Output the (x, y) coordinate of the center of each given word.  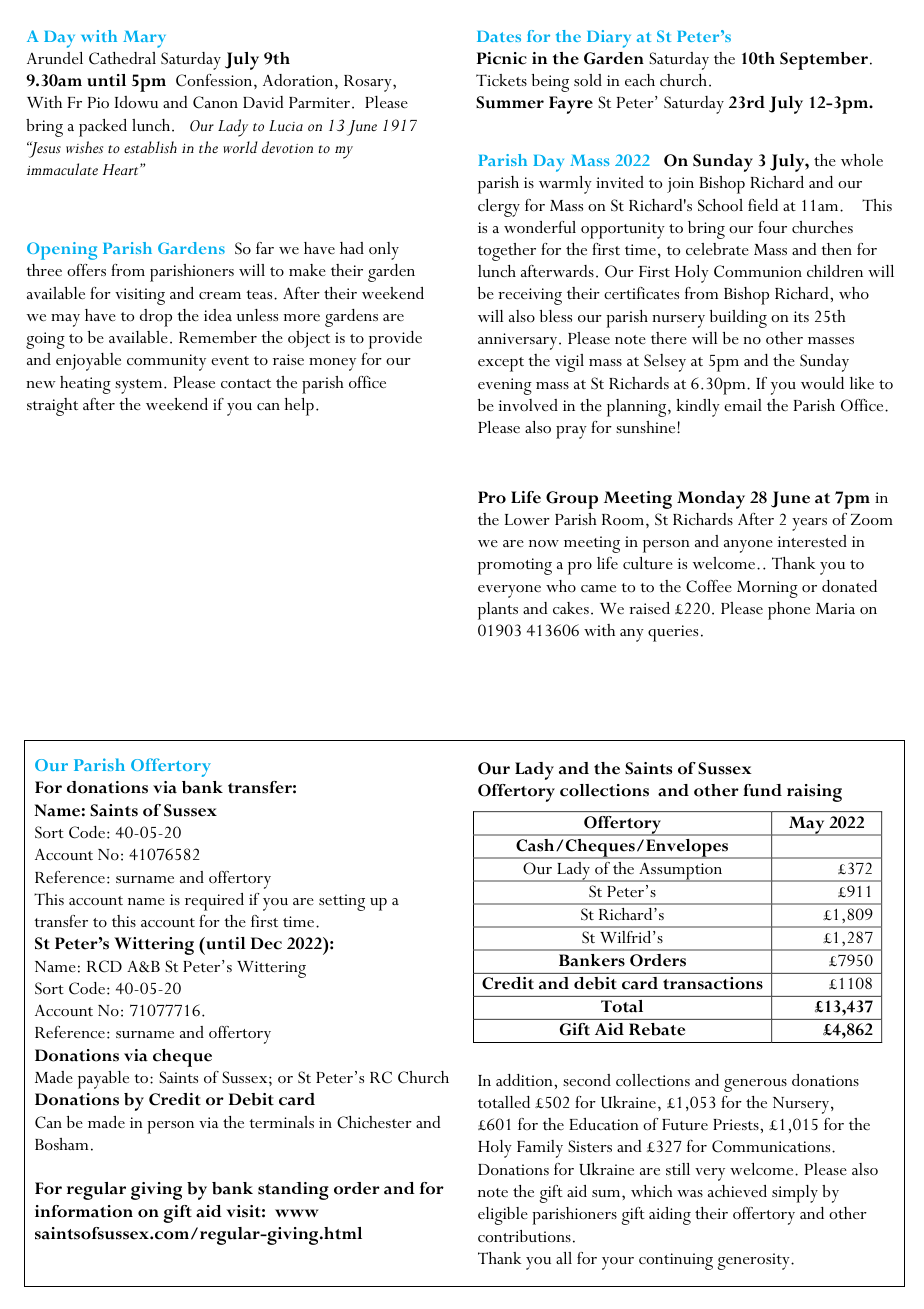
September (824, 61)
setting (342, 902)
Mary (144, 39)
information (84, 1211)
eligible (503, 1216)
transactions (713, 983)
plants (498, 611)
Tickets (501, 80)
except (501, 364)
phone (789, 611)
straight (52, 407)
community (166, 362)
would (822, 383)
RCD (104, 966)
